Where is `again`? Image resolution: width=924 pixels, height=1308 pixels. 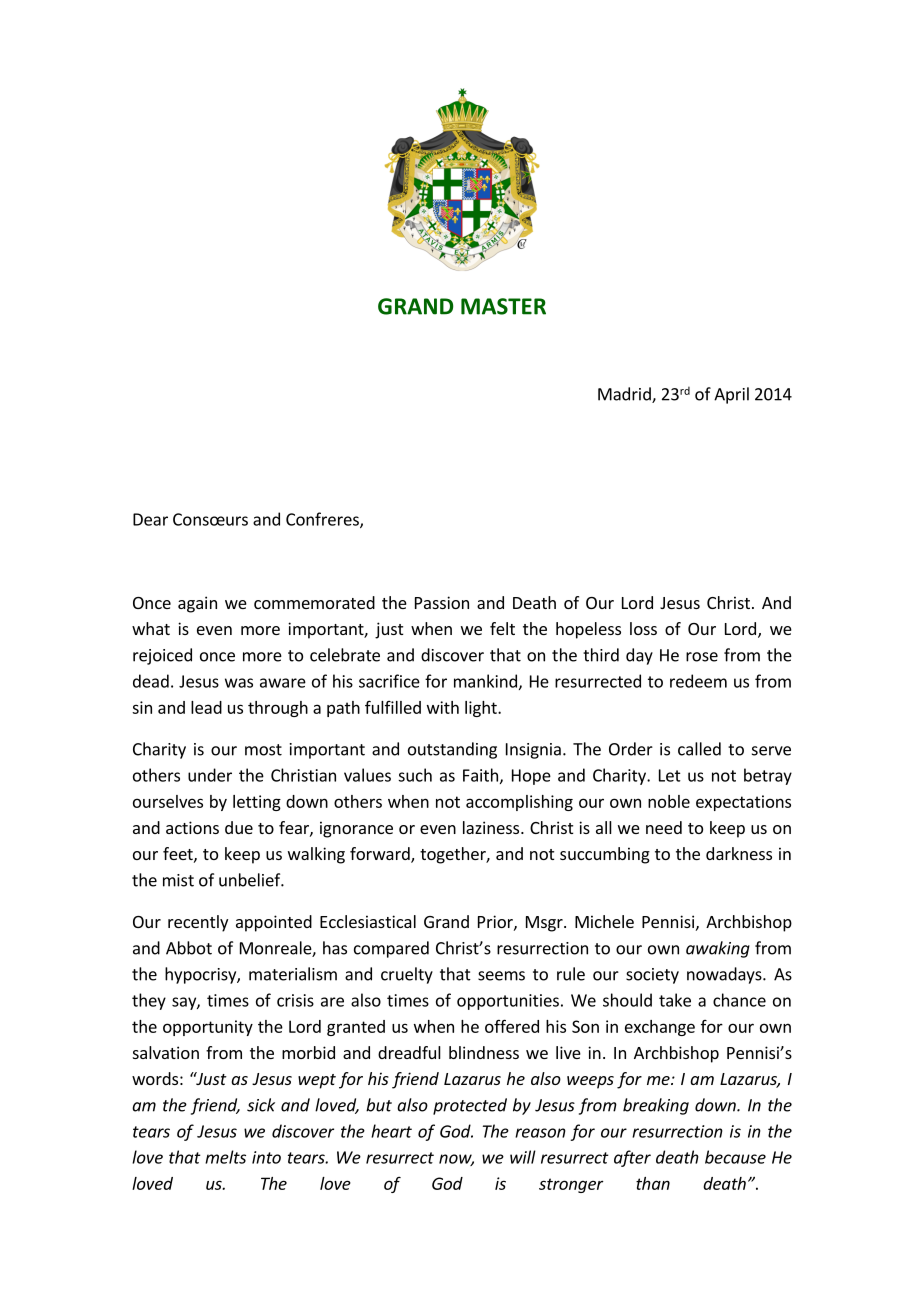 again is located at coordinates (197, 604).
